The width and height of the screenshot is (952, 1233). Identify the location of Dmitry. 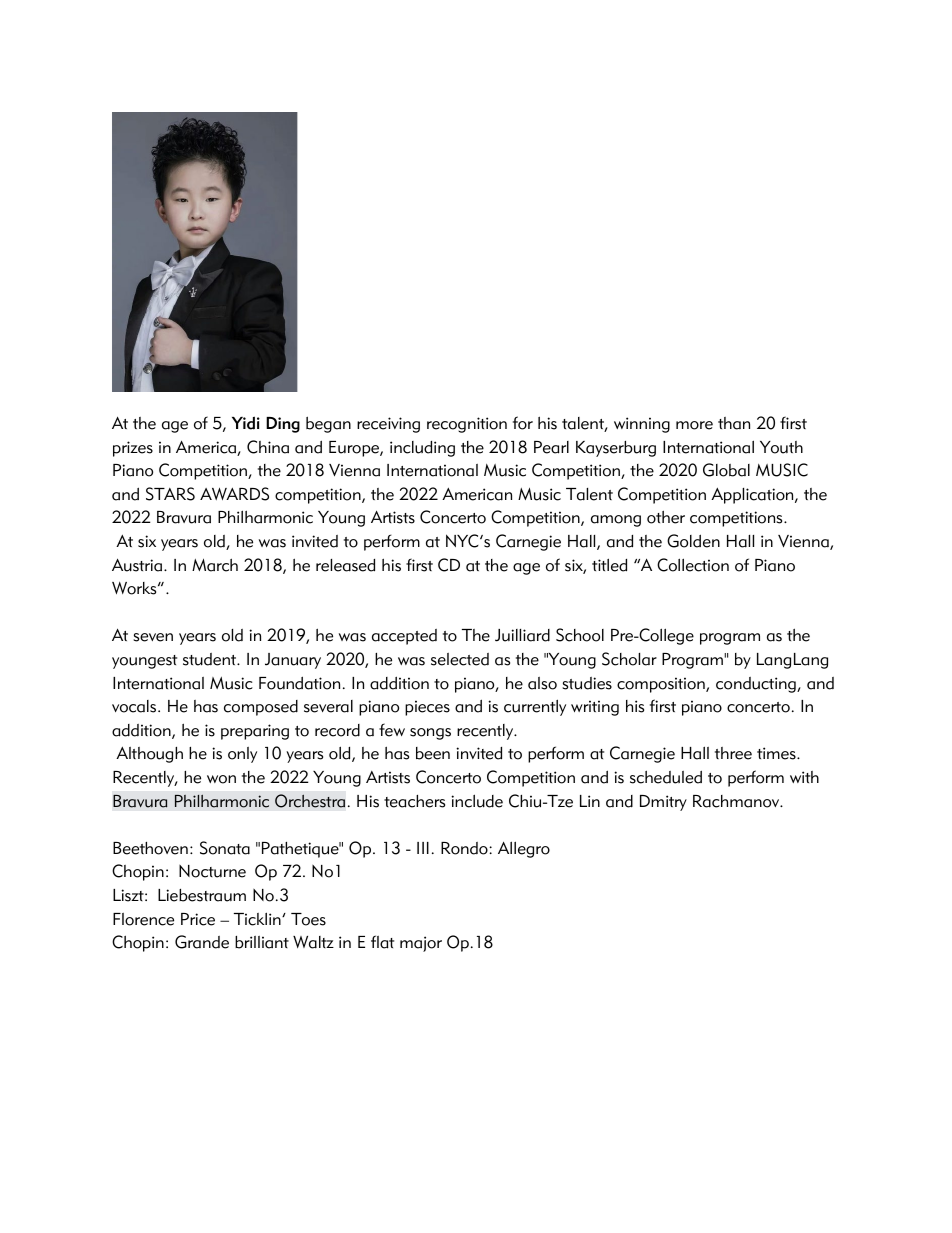
(663, 803).
